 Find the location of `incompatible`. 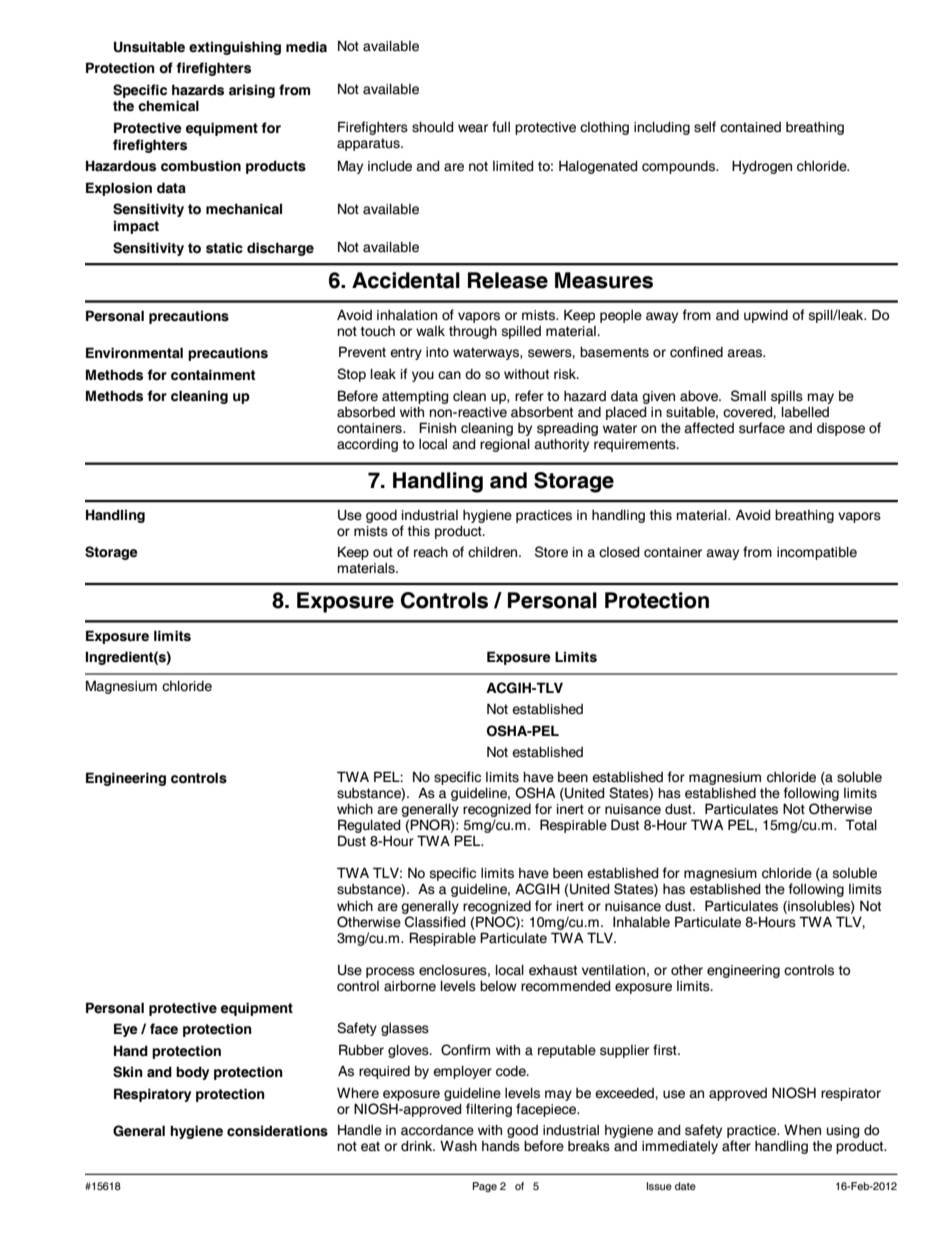

incompatible is located at coordinates (817, 553).
